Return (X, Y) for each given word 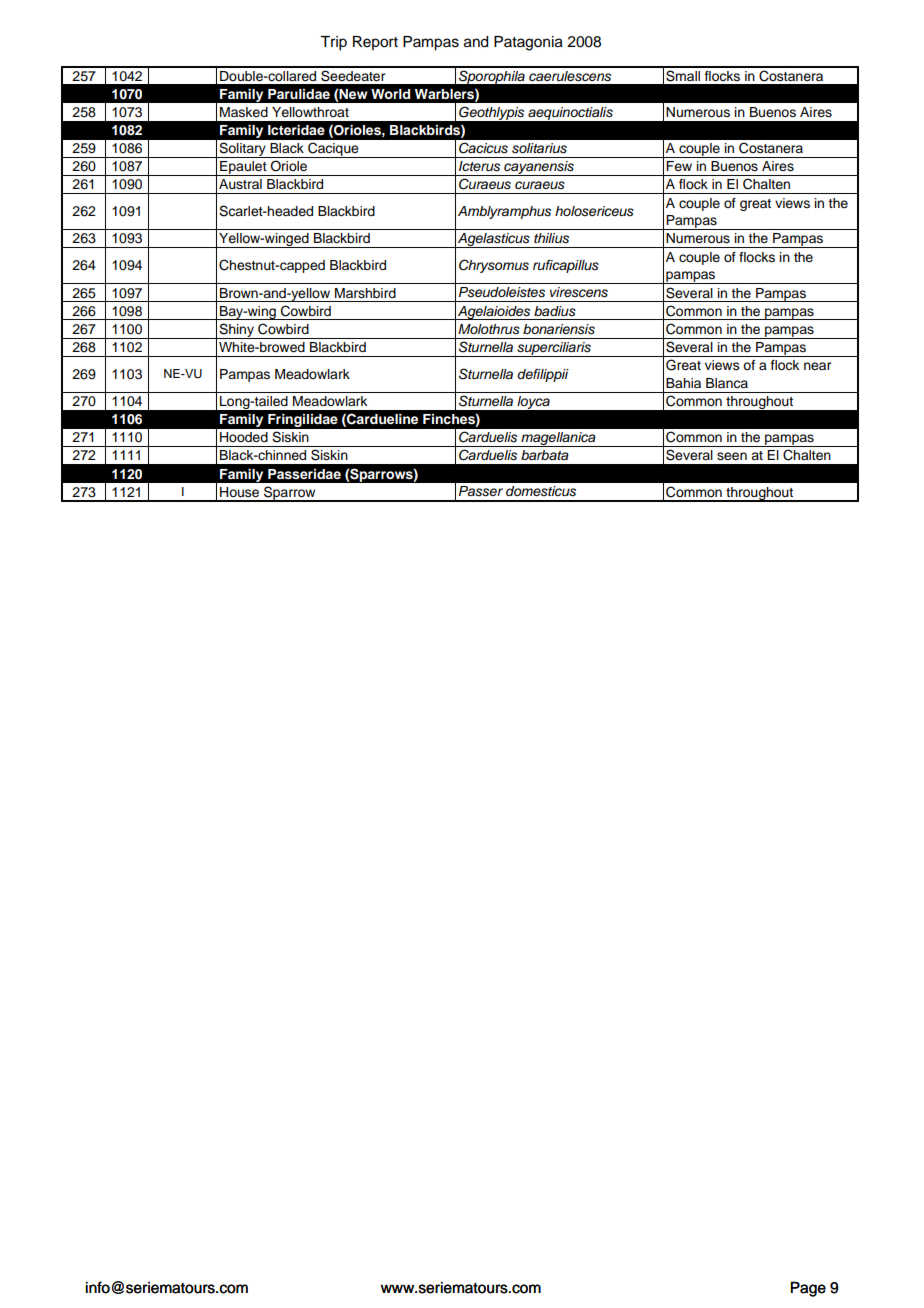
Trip (333, 43)
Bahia (683, 383)
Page (808, 1289)
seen (732, 456)
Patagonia (528, 43)
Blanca (727, 383)
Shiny (236, 331)
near (817, 366)
